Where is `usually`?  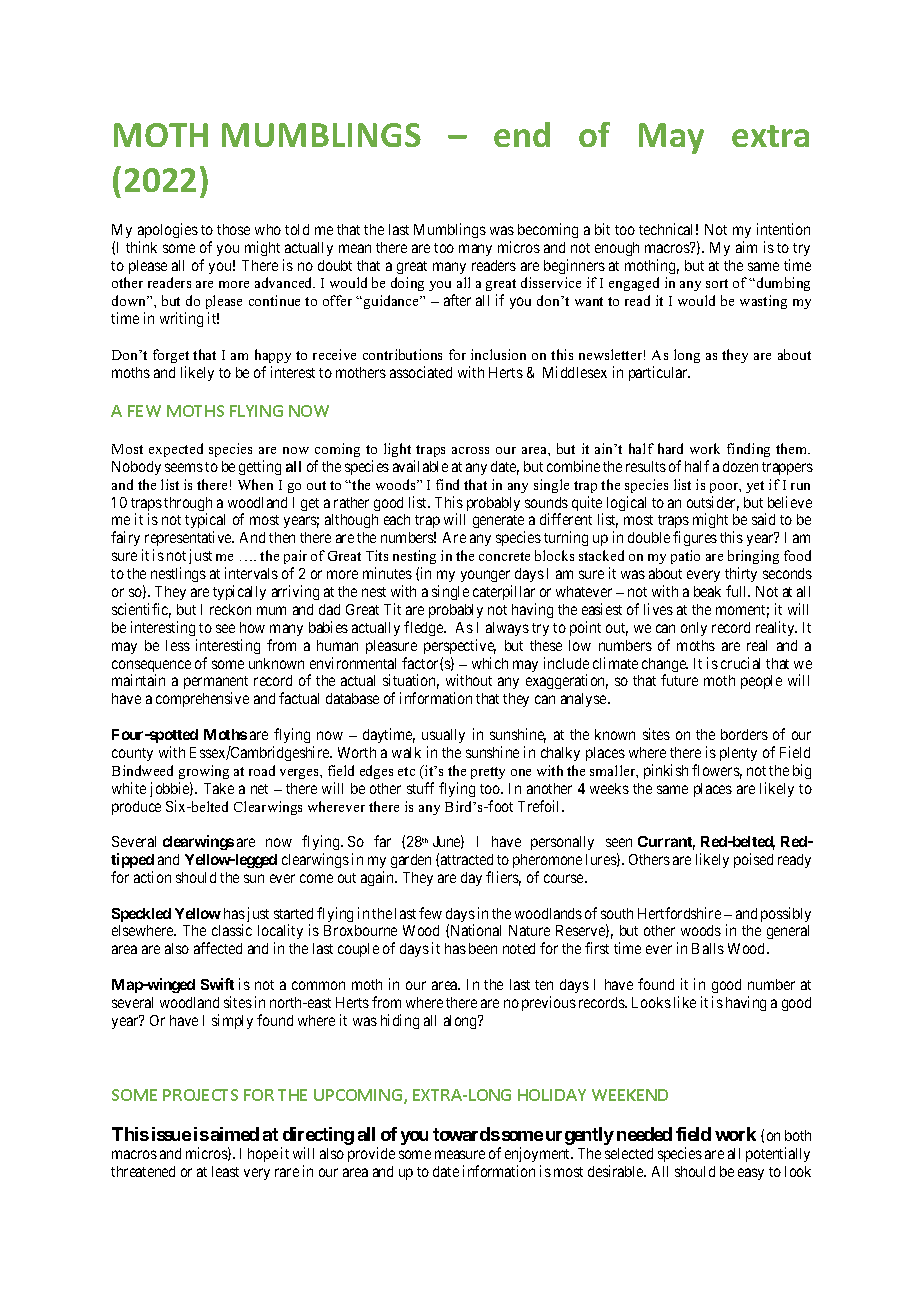 usually is located at coordinates (443, 736).
